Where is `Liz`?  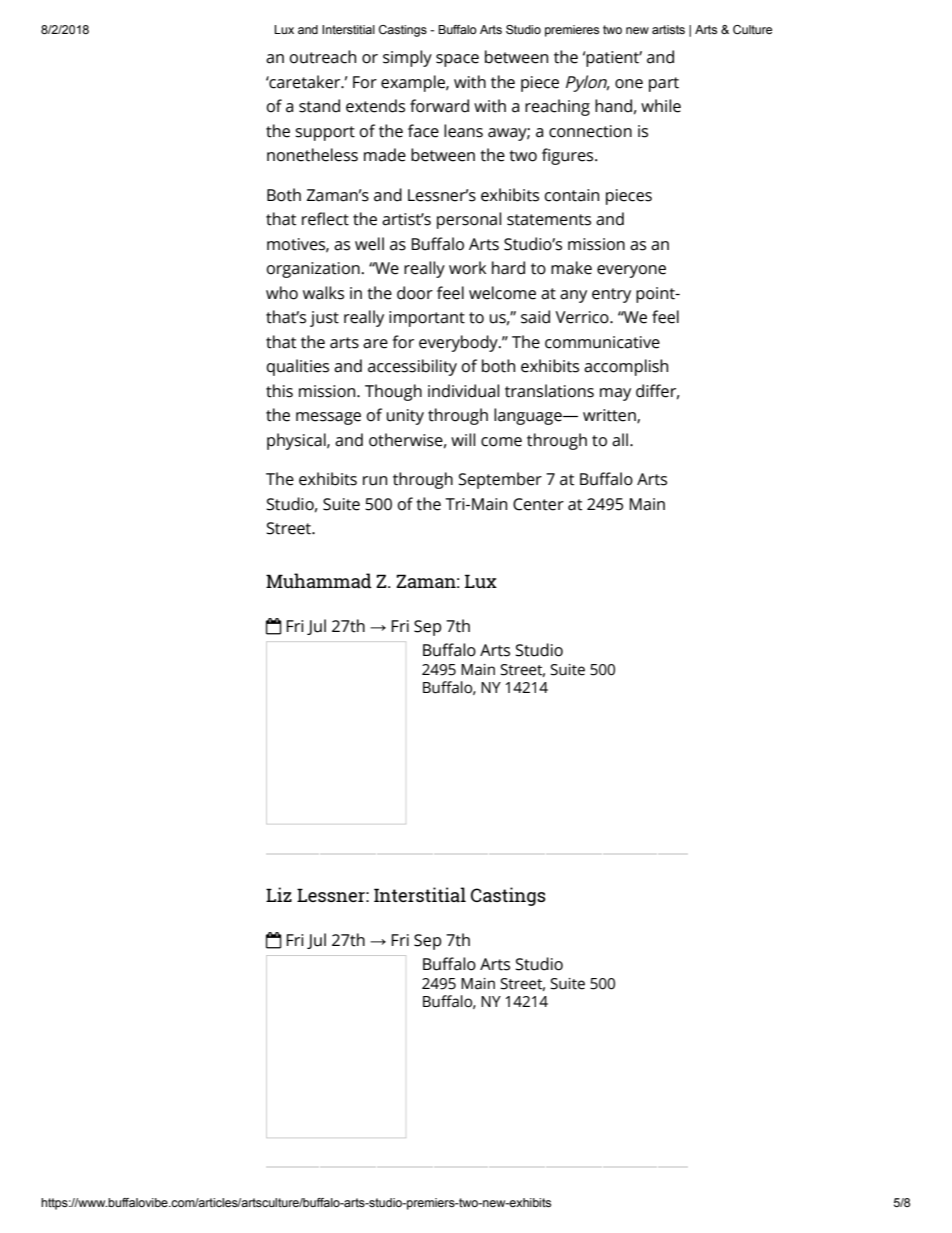 Liz is located at coordinates (279, 894).
